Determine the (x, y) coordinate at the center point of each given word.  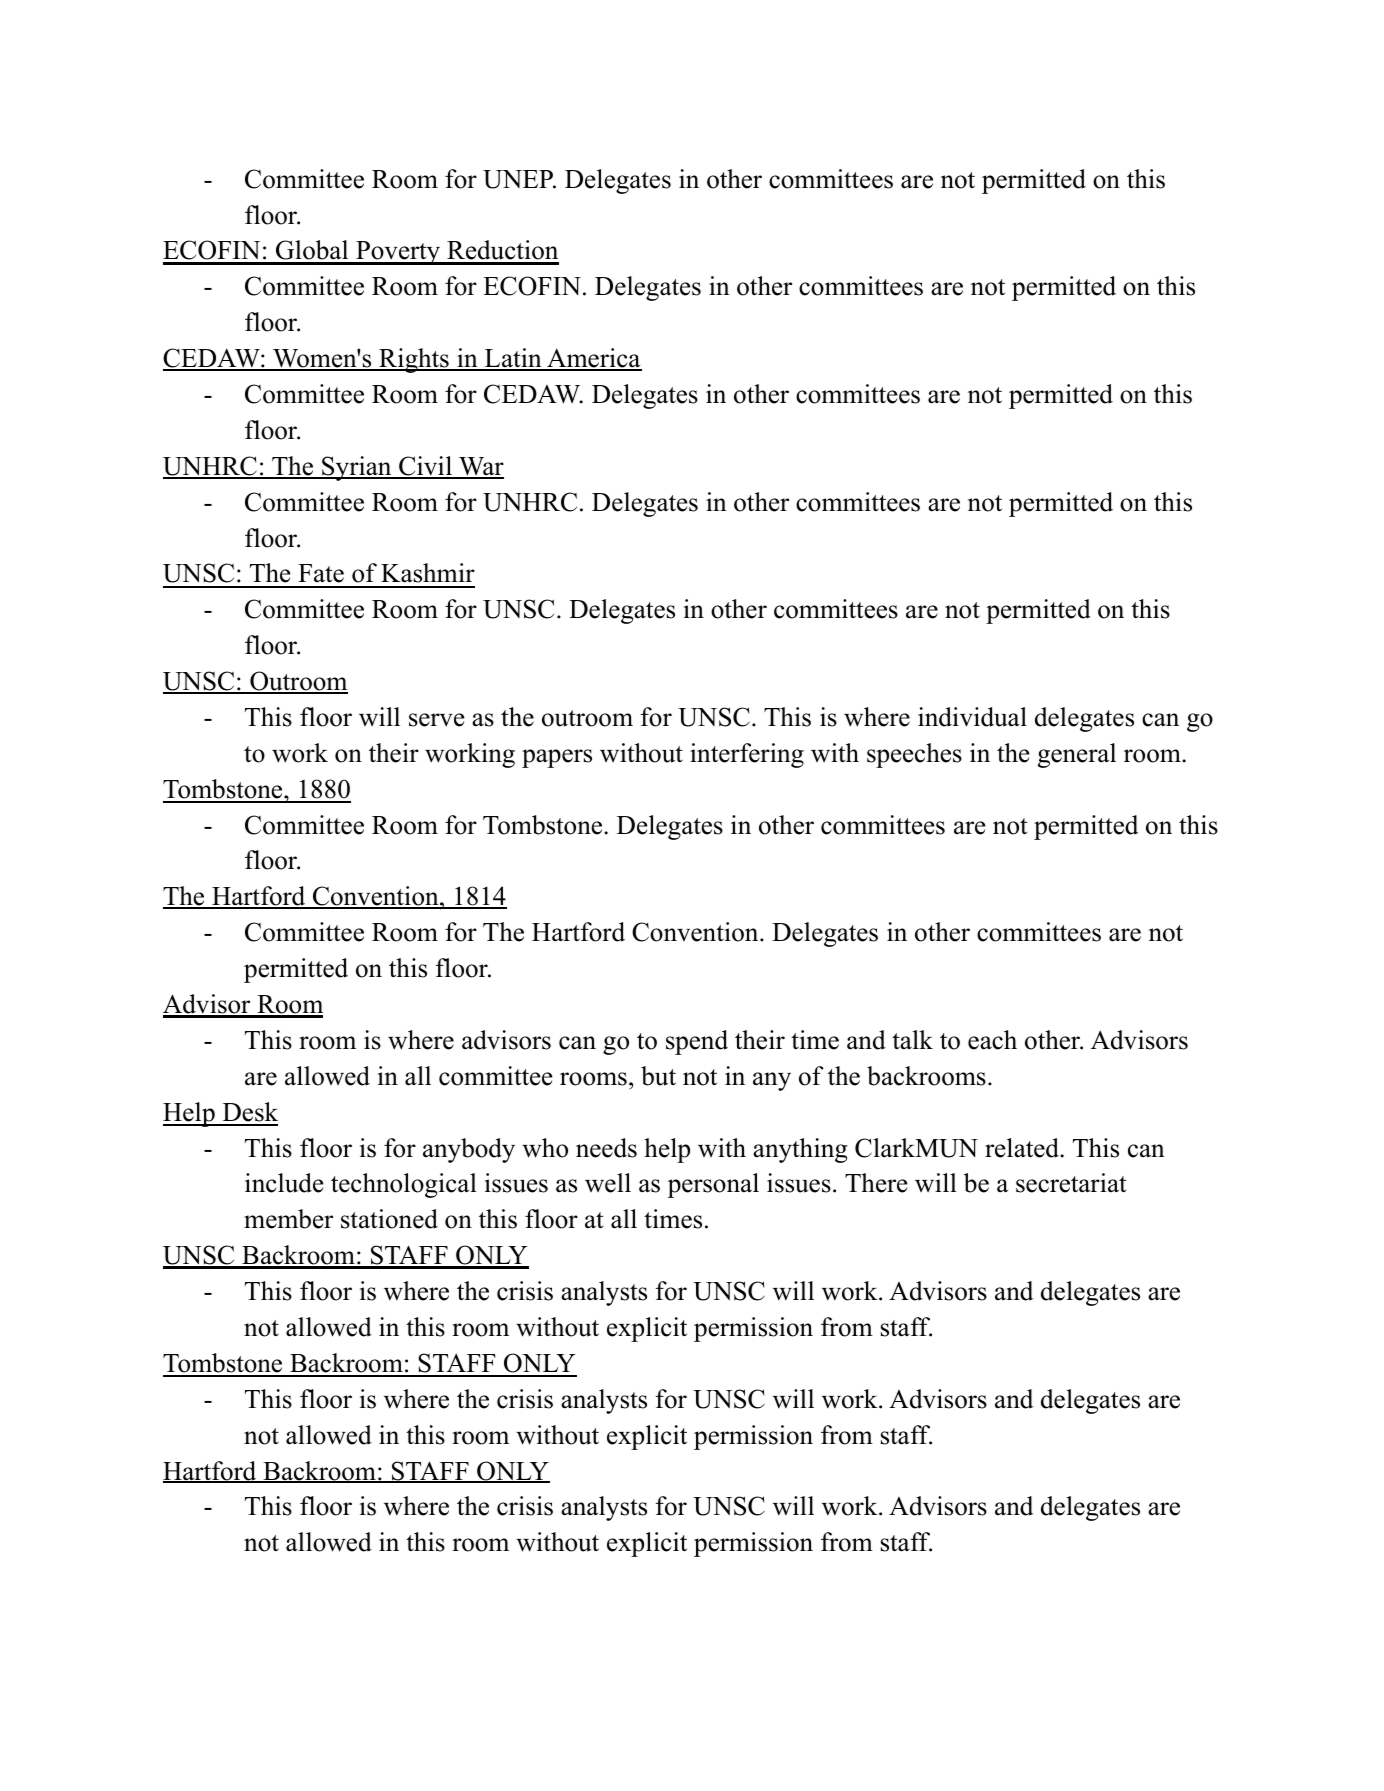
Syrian (357, 468)
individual (972, 717)
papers (557, 758)
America (593, 359)
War (480, 467)
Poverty (398, 253)
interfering (747, 755)
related (1023, 1148)
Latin (513, 359)
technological (404, 1185)
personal (713, 1185)
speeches (914, 755)
